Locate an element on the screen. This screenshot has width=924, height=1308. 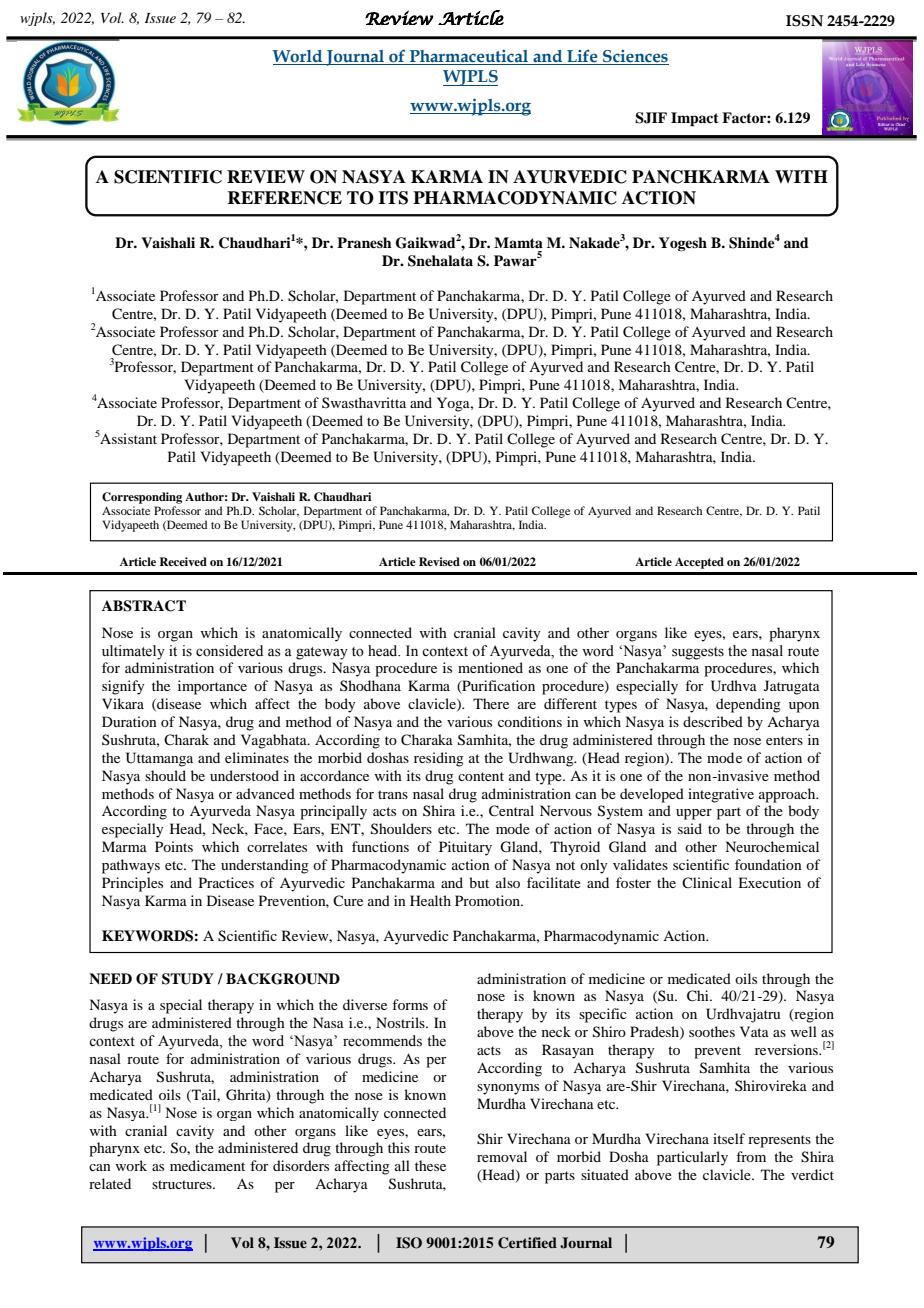
structures is located at coordinates (183, 1184).
